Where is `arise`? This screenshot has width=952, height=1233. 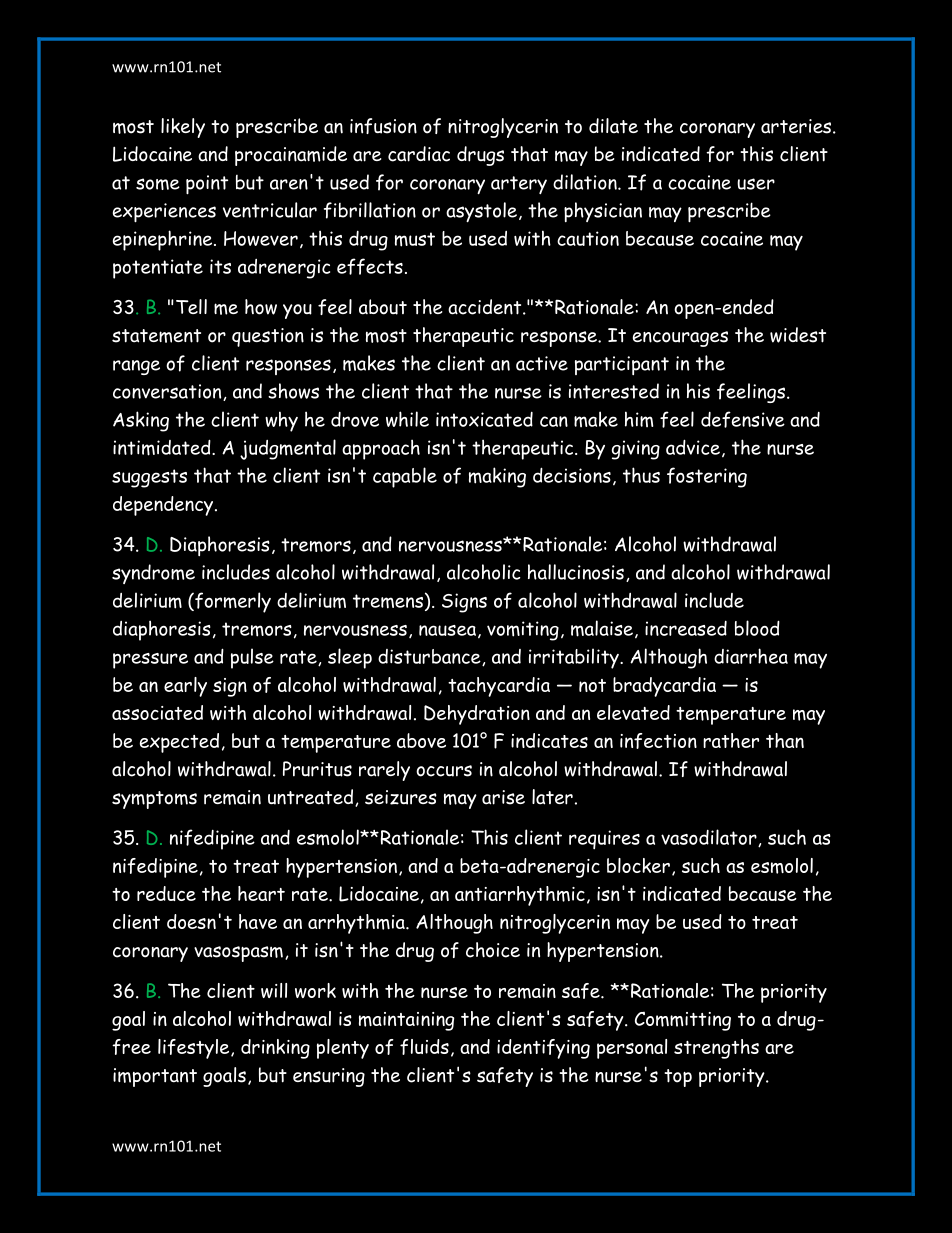
arise is located at coordinates (503, 797).
